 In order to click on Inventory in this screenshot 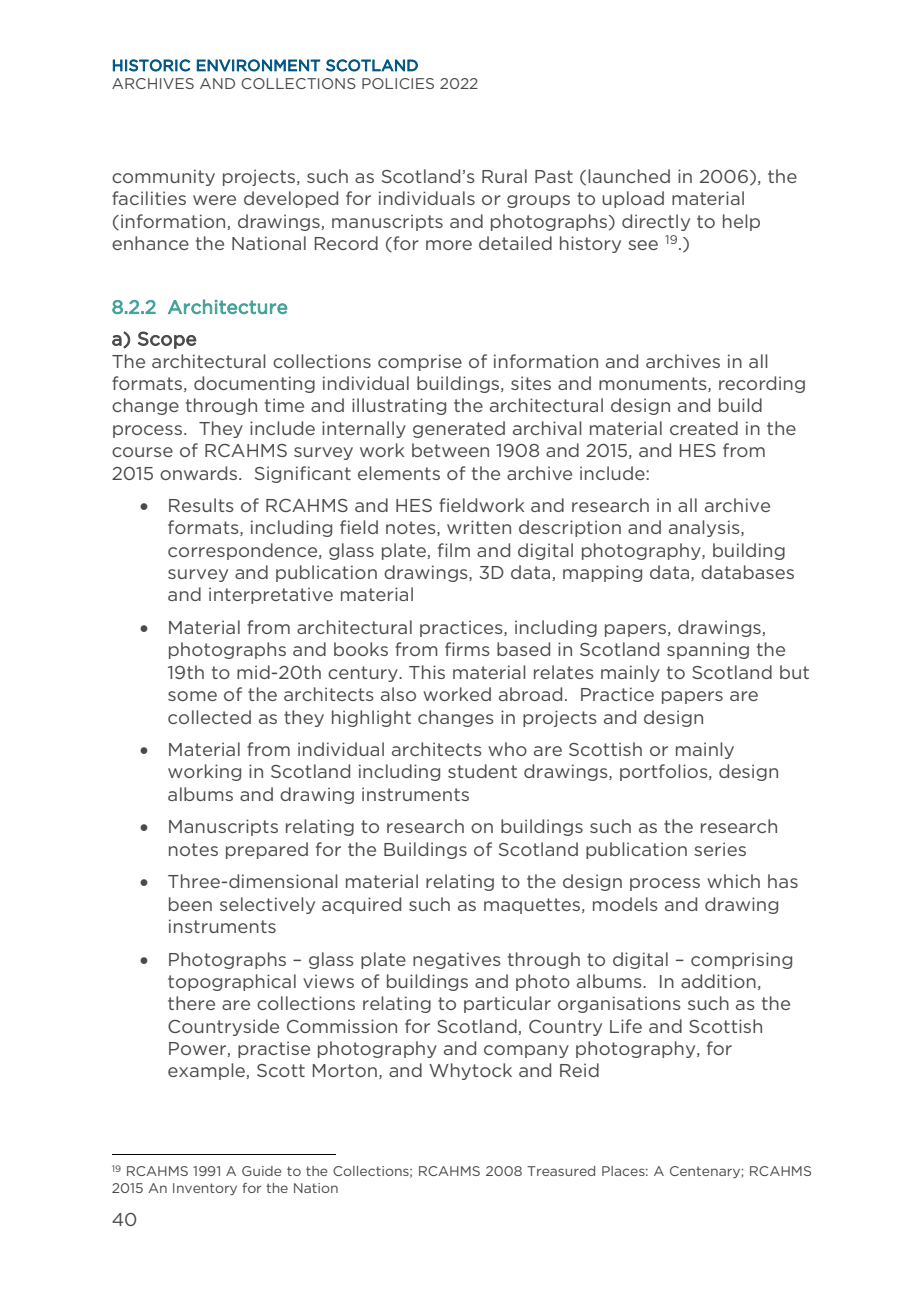, I will do `click(205, 1189)`.
